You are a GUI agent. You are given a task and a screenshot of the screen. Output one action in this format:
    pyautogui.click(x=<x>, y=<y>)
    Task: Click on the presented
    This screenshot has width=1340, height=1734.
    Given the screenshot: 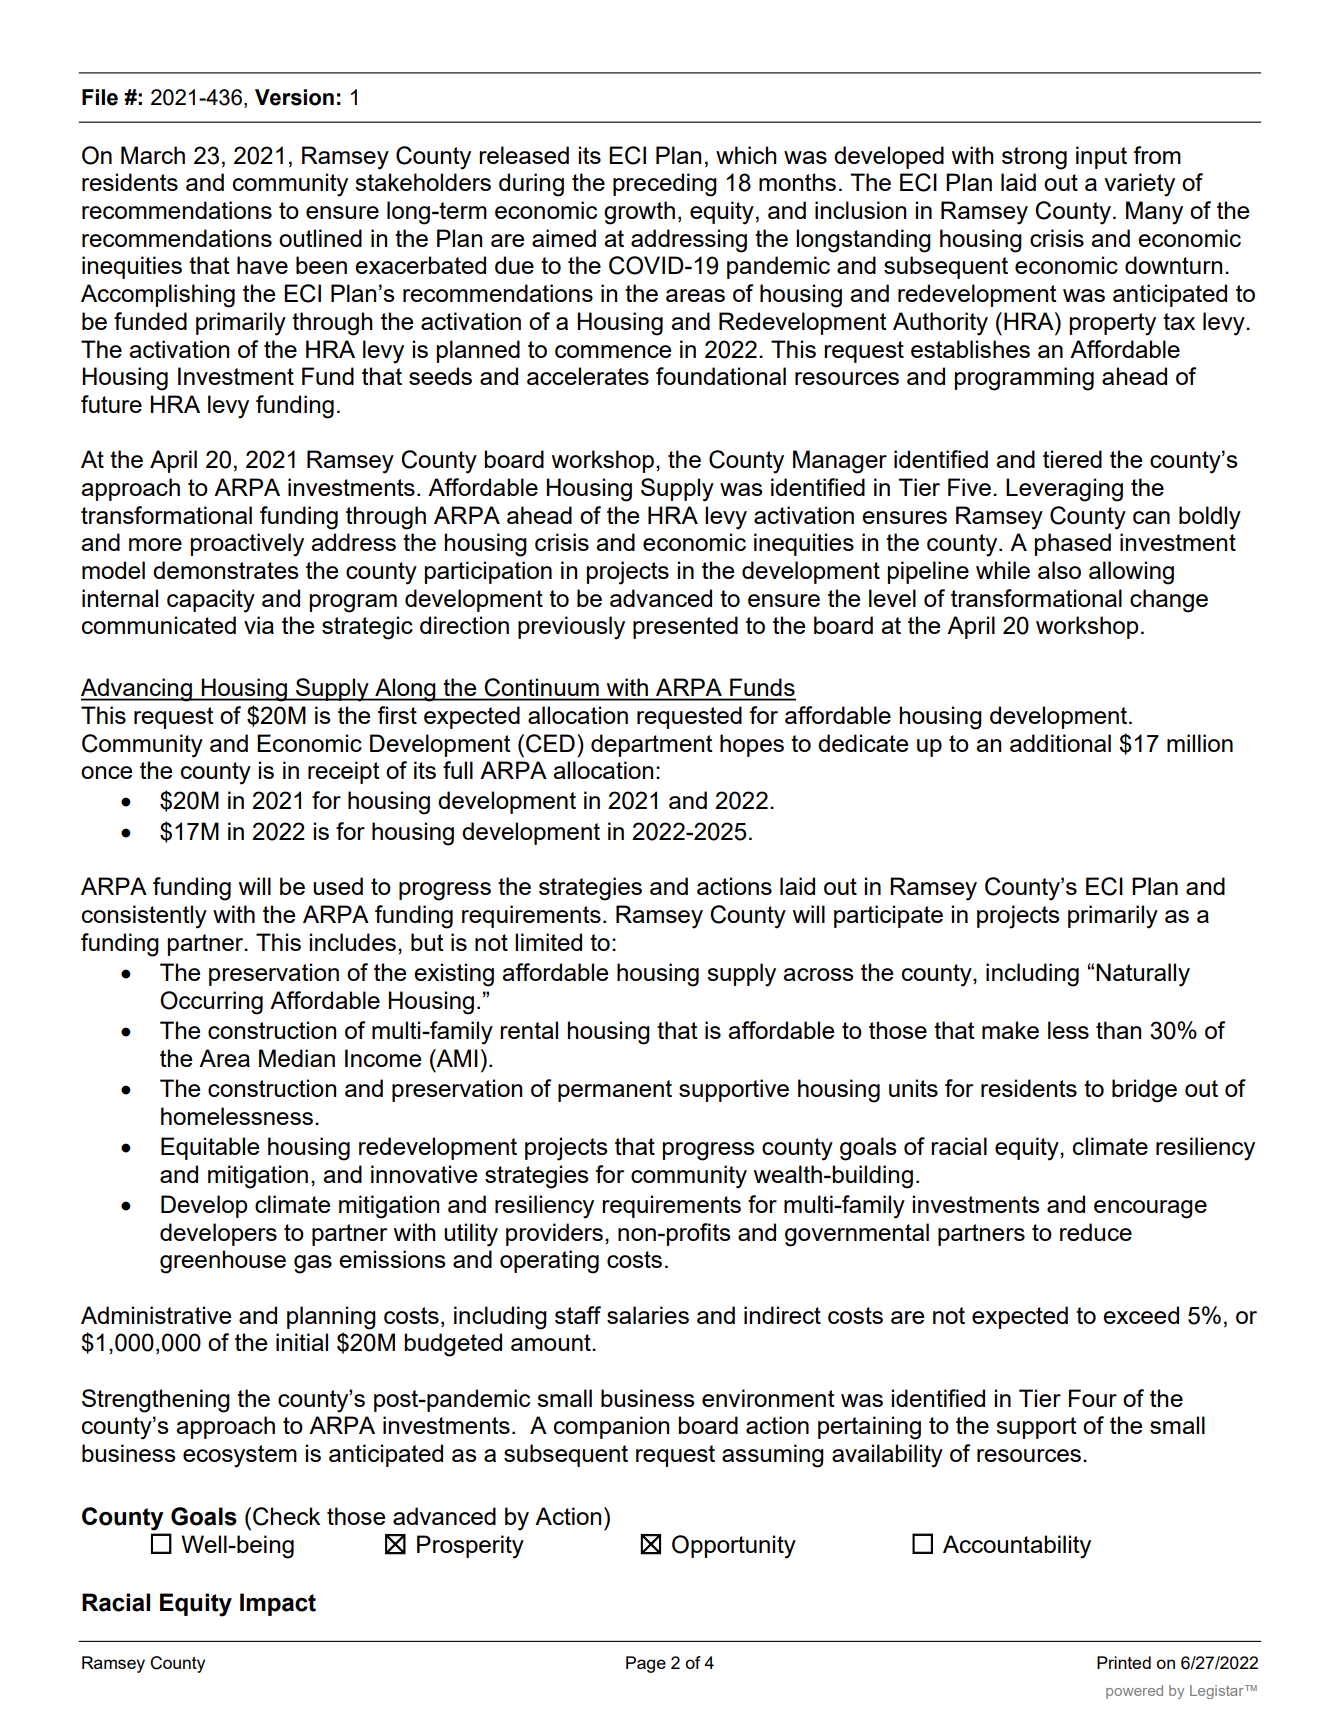 What is the action you would take?
    pyautogui.click(x=685, y=627)
